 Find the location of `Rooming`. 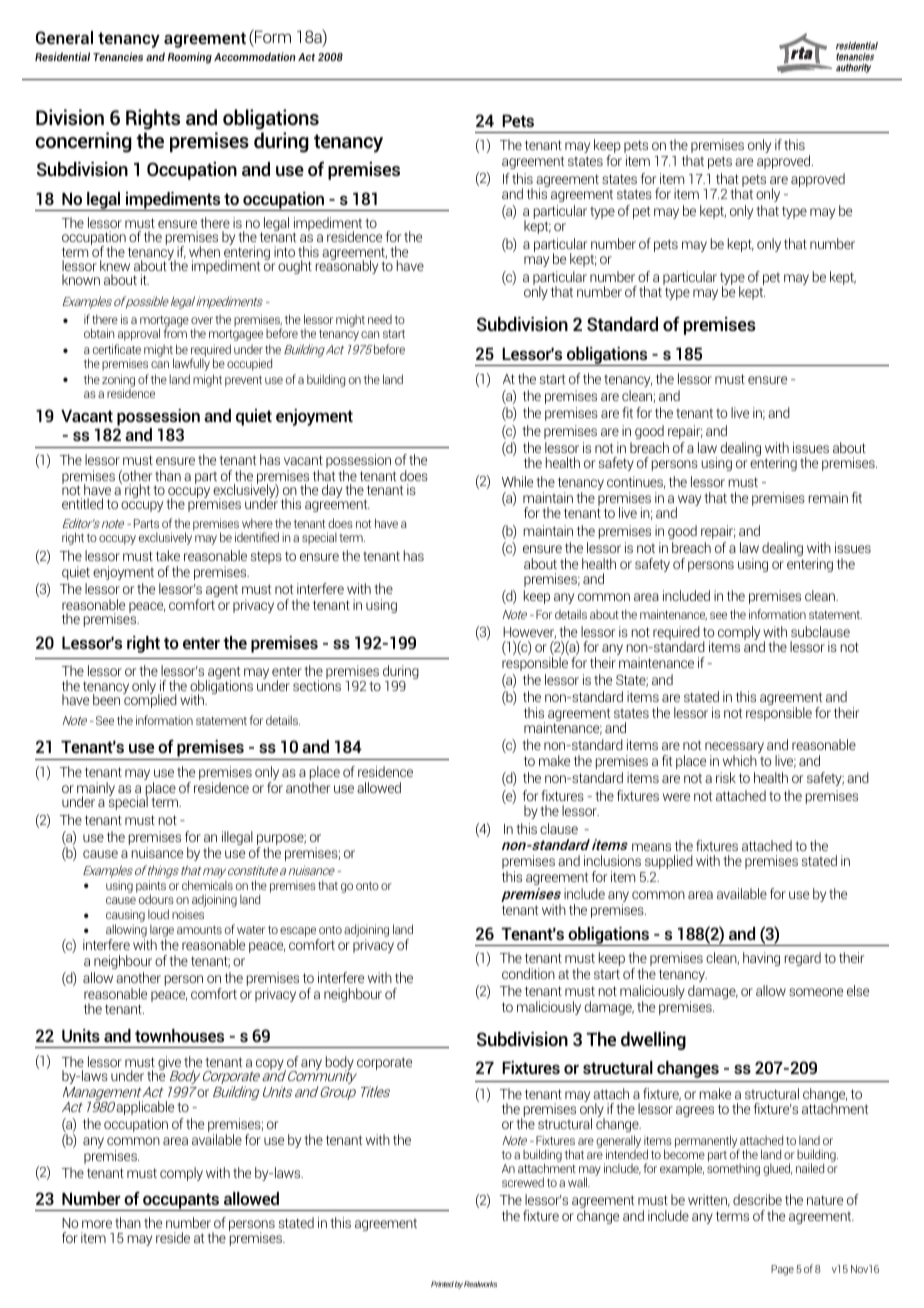

Rooming is located at coordinates (190, 58).
